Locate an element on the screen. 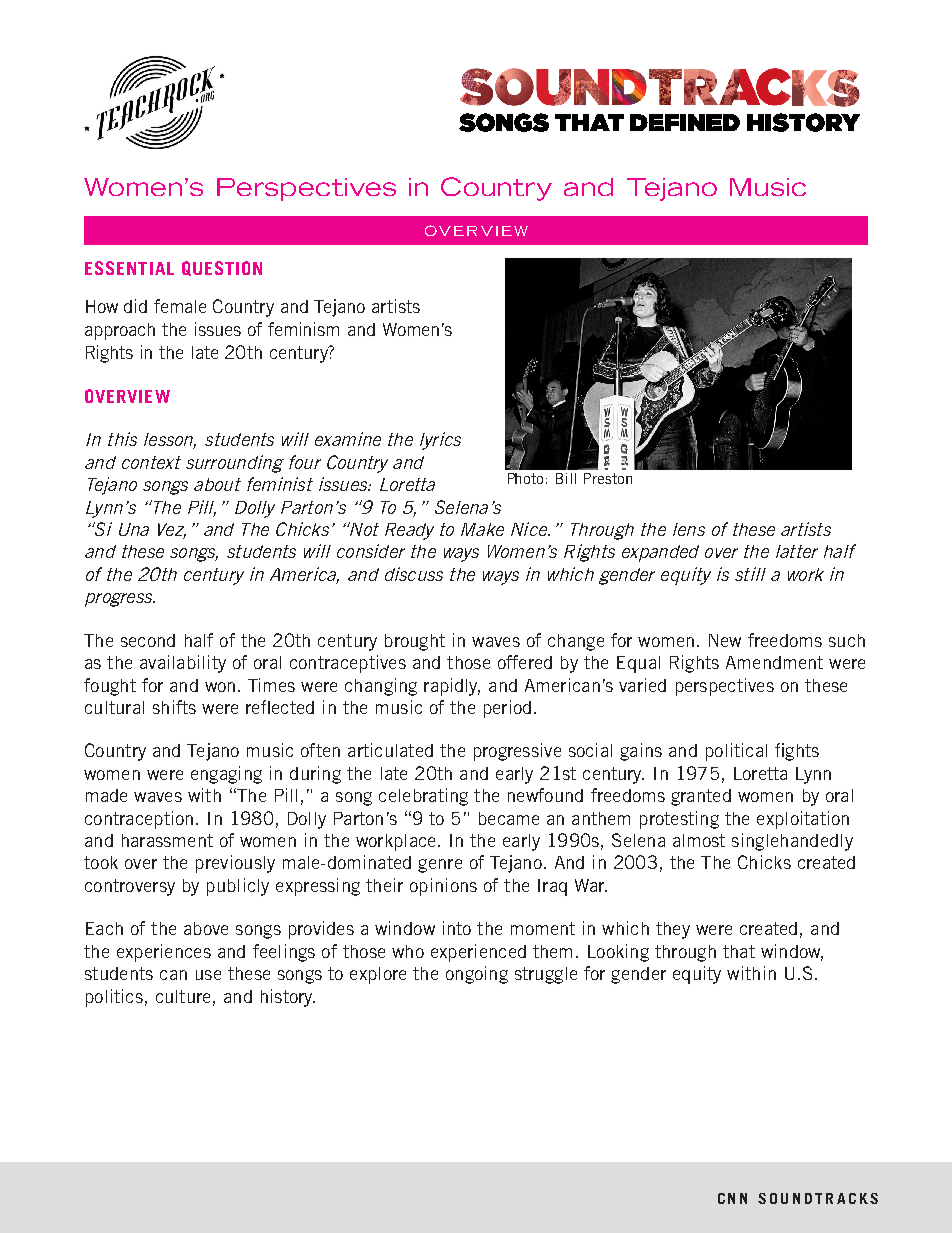  CNN is located at coordinates (732, 1198).
